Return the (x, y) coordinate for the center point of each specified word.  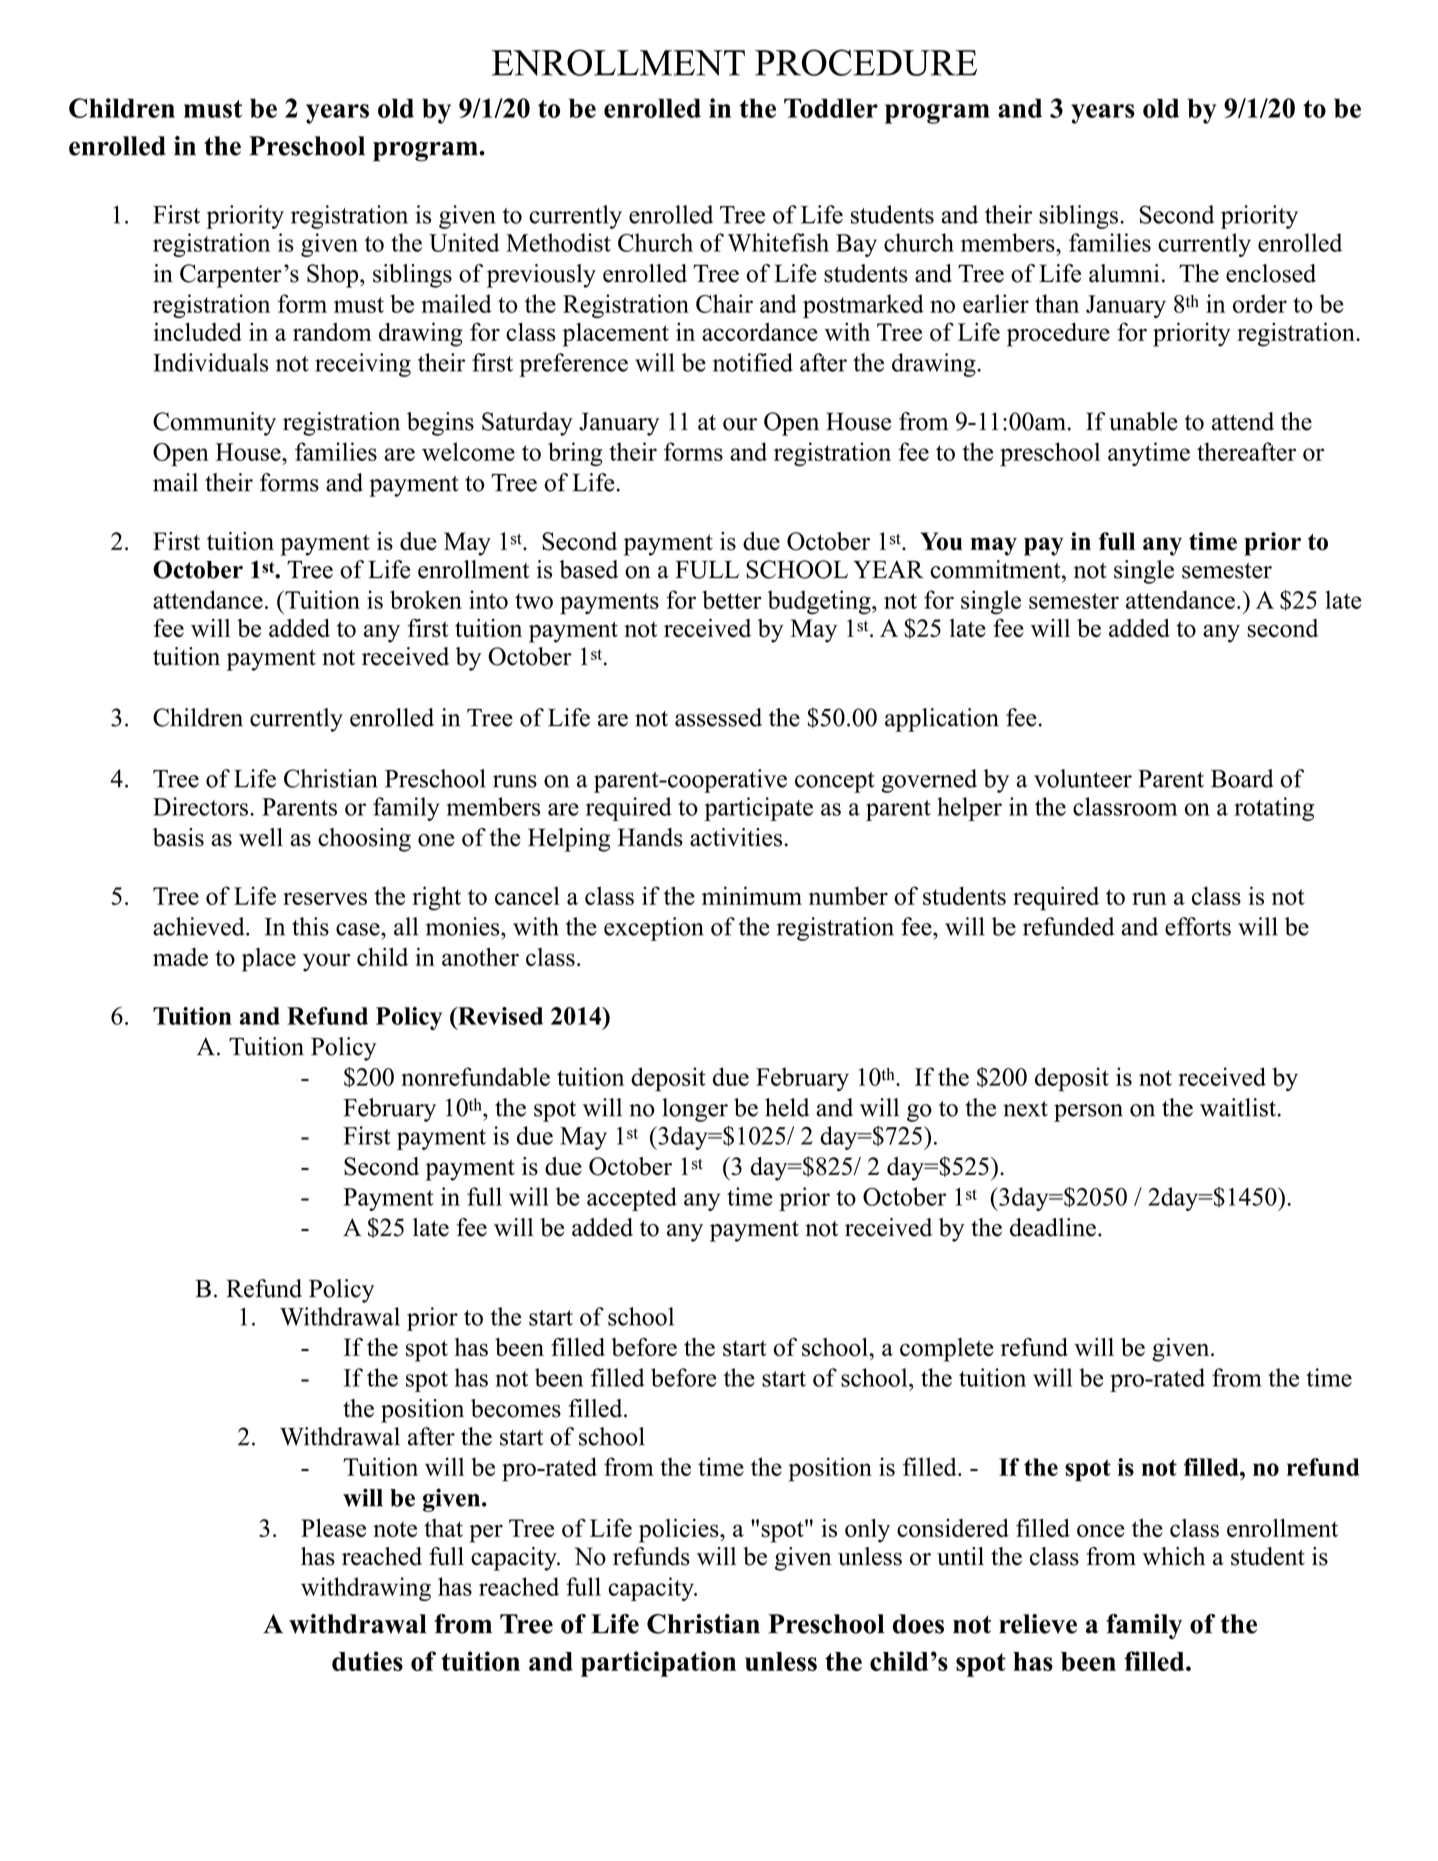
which (1173, 1556)
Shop (334, 276)
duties (367, 1661)
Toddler (831, 108)
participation (658, 1664)
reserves (325, 898)
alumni (1124, 273)
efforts (1198, 926)
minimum (752, 895)
